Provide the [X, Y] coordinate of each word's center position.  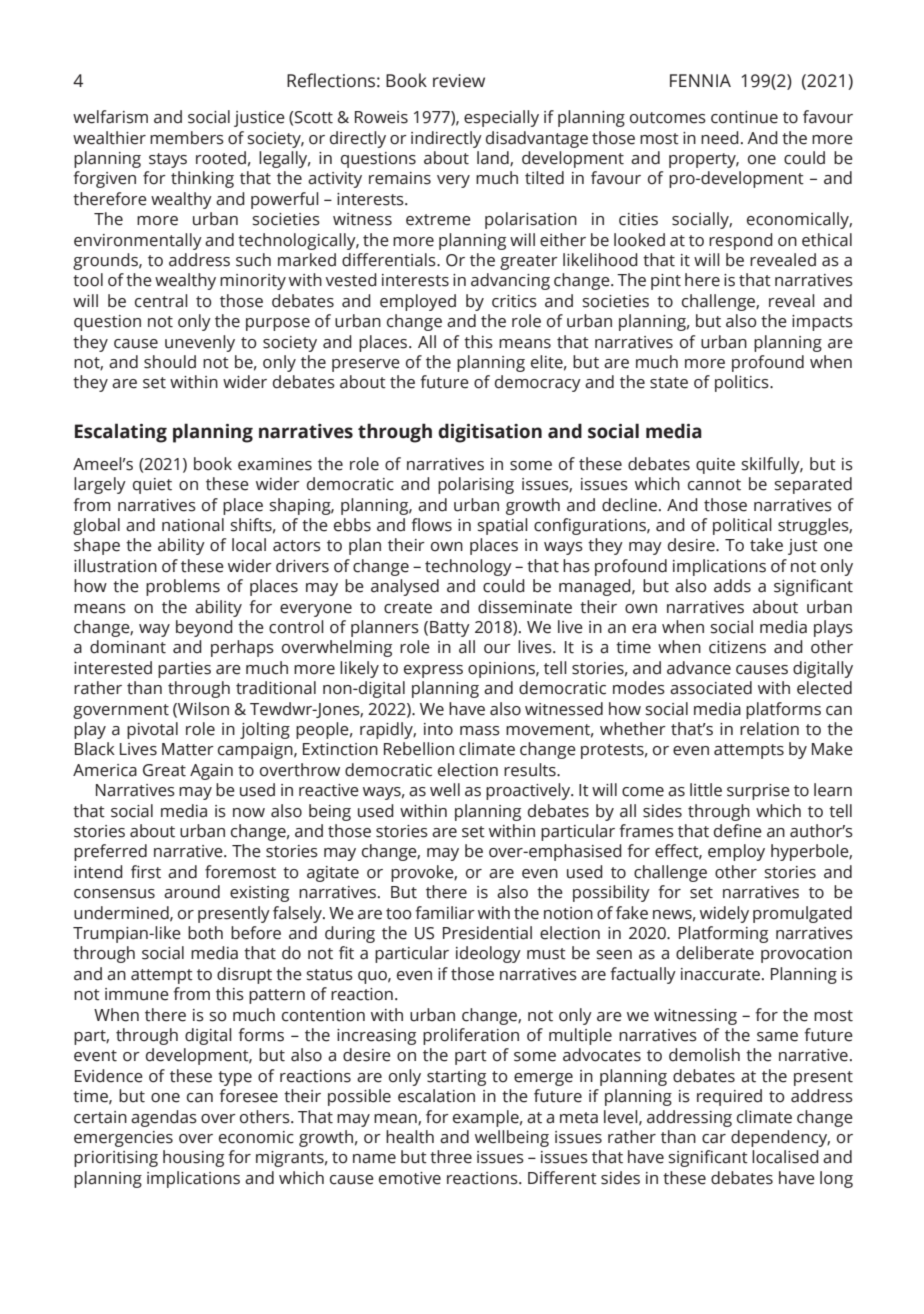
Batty [450, 629]
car [714, 1139]
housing [193, 1158]
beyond [204, 628]
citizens [737, 647]
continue [744, 117]
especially [501, 118]
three [451, 1157]
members [187, 138]
